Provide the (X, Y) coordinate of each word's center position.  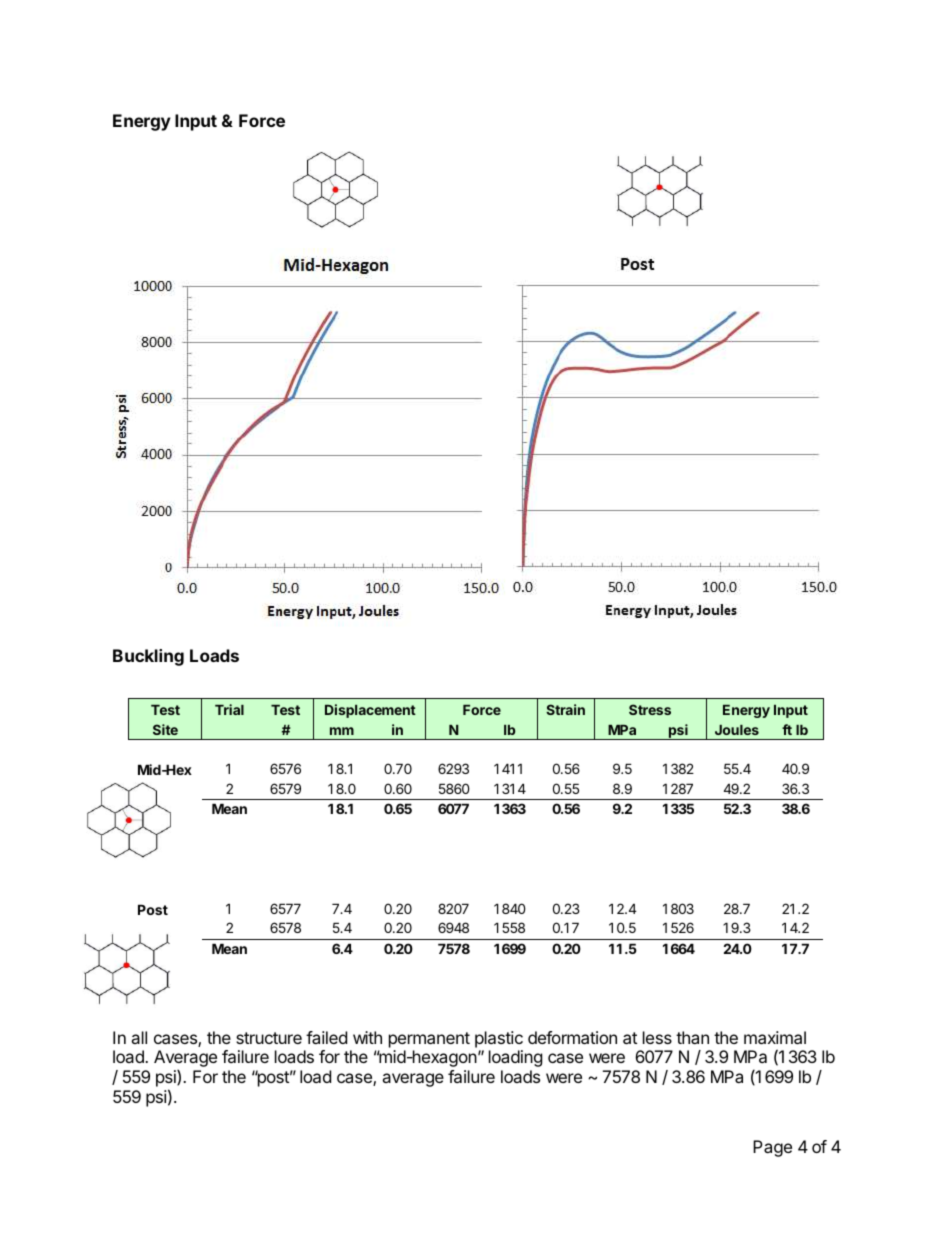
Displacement (370, 711)
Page (772, 1148)
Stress (650, 709)
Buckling (148, 657)
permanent (429, 1040)
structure (269, 1038)
